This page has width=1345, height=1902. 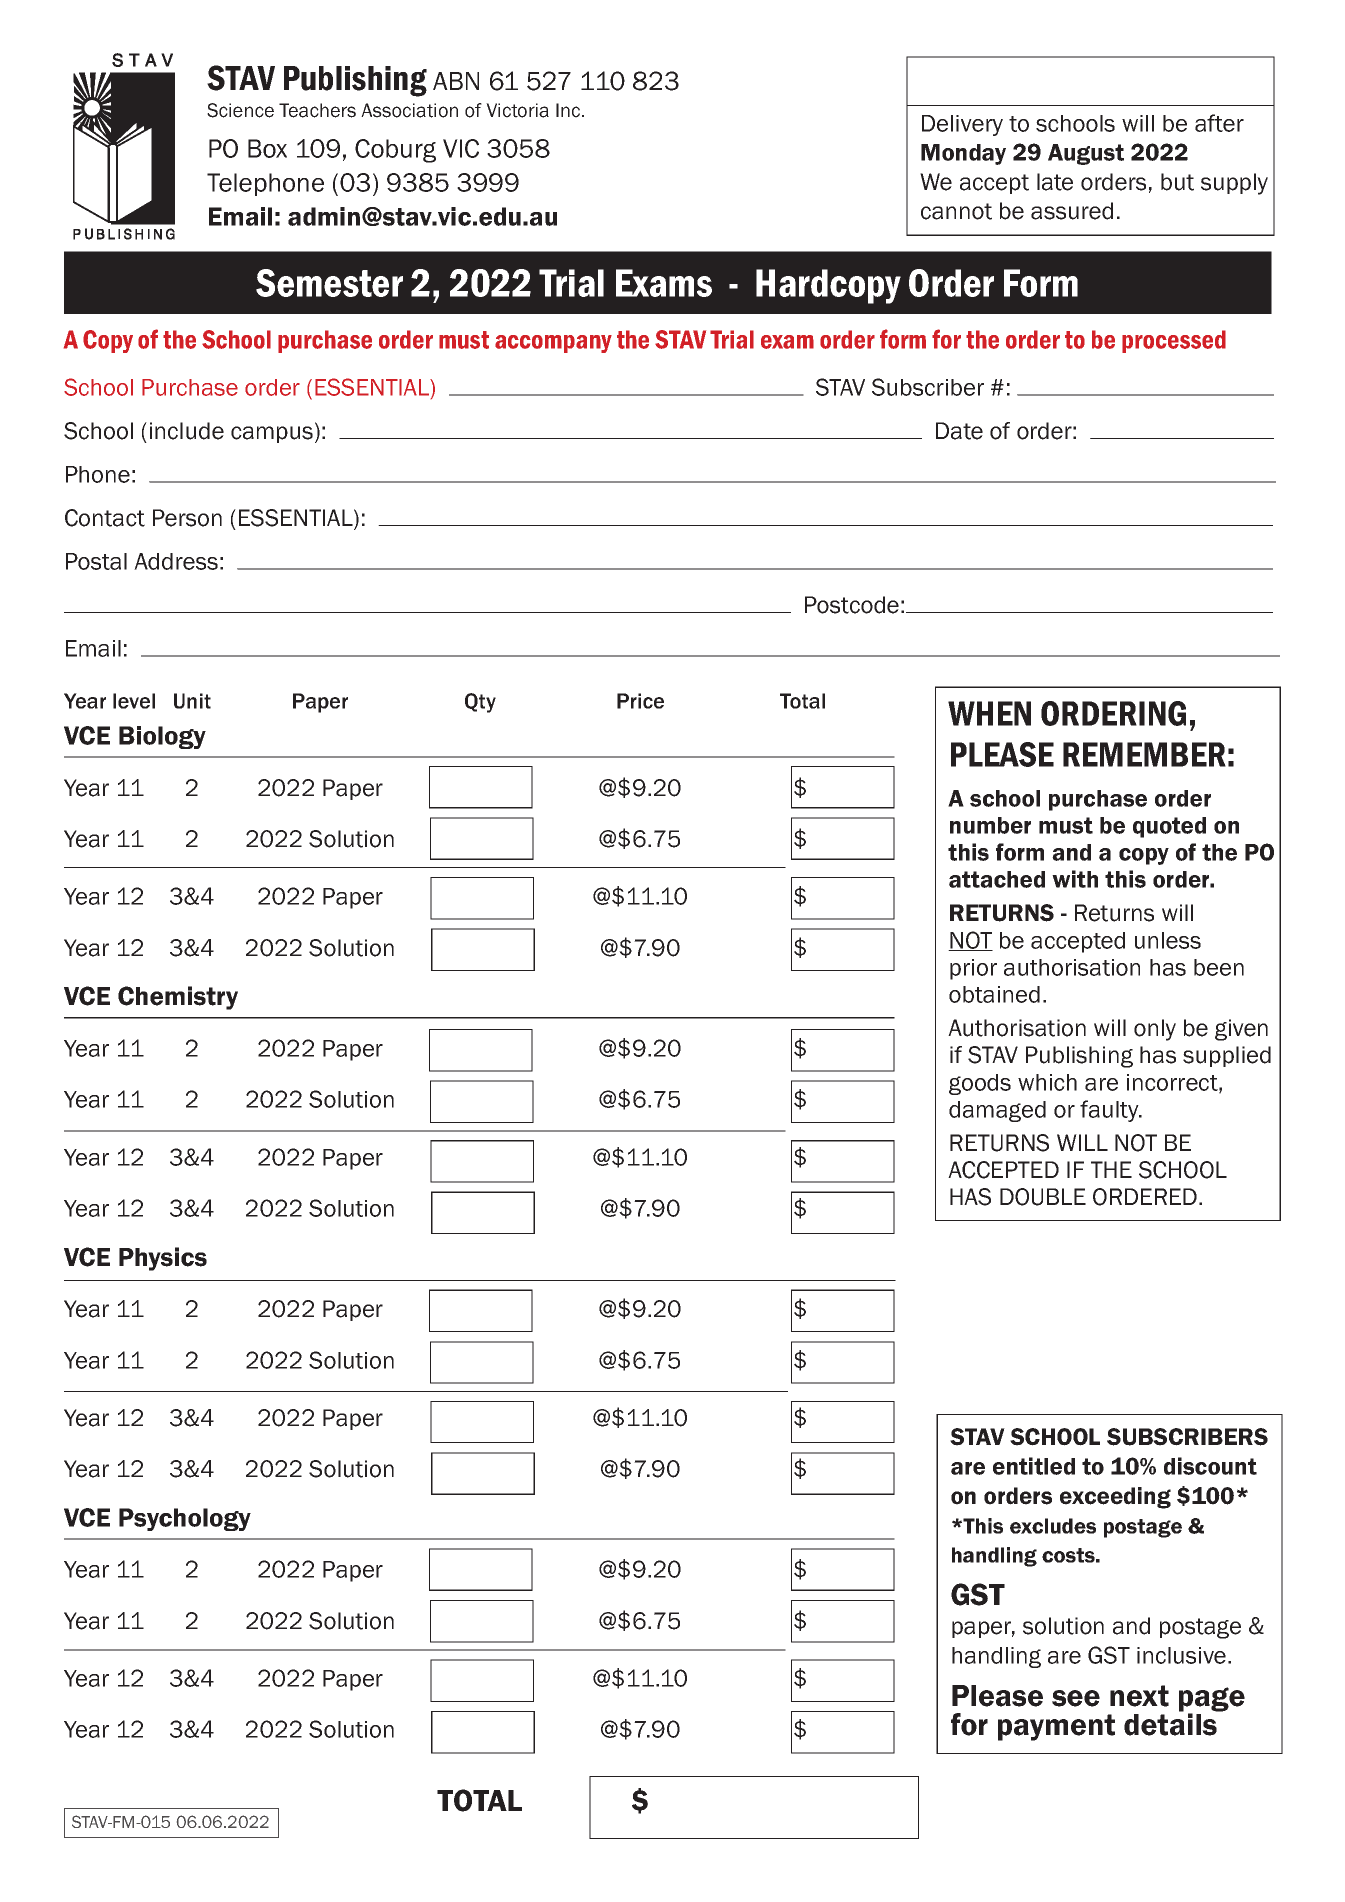 What do you see at coordinates (517, 110) in the page?
I see `Victoria` at bounding box center [517, 110].
